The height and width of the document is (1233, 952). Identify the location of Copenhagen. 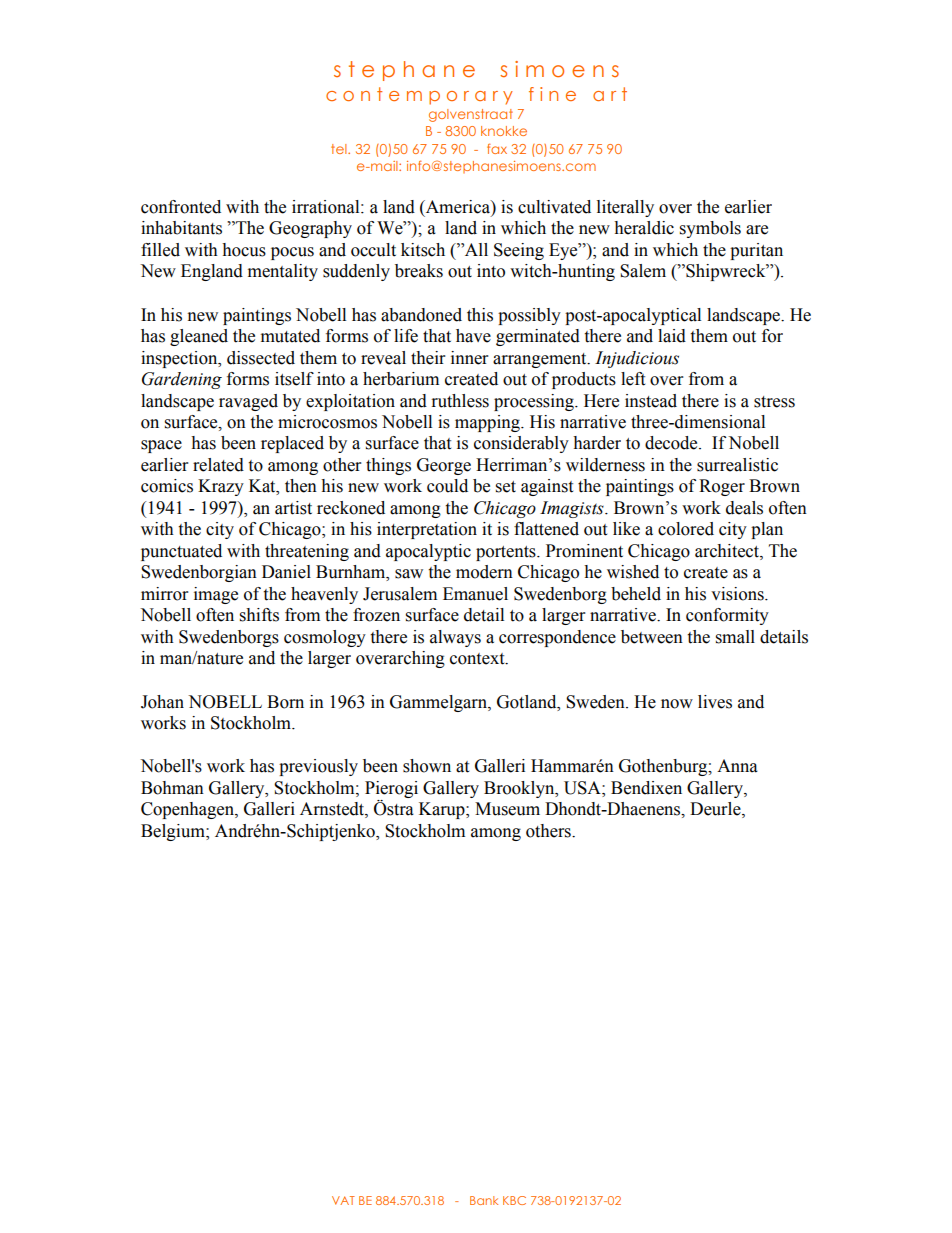
(188, 810).
